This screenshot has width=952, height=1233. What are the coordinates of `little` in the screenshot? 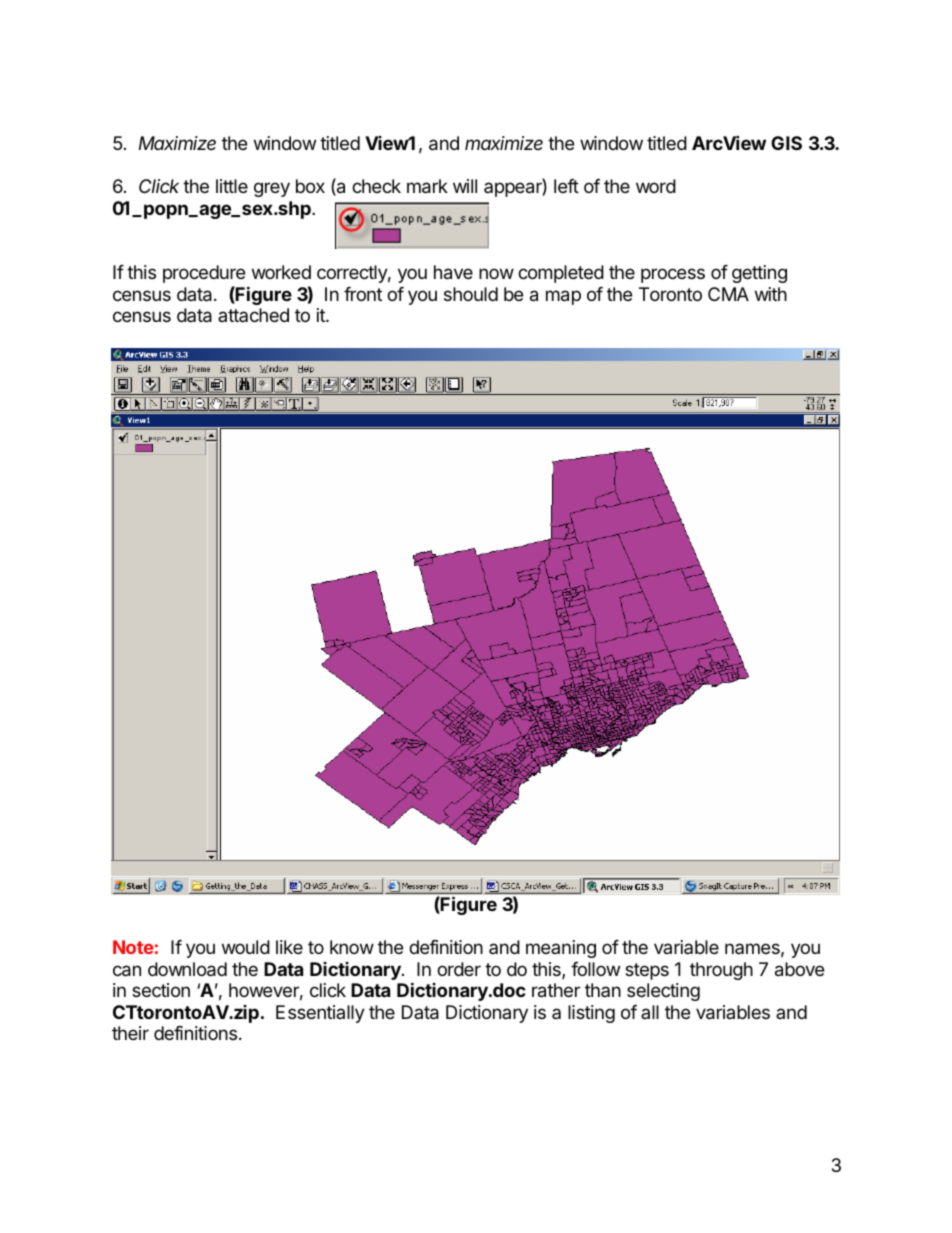 It's located at (232, 186).
